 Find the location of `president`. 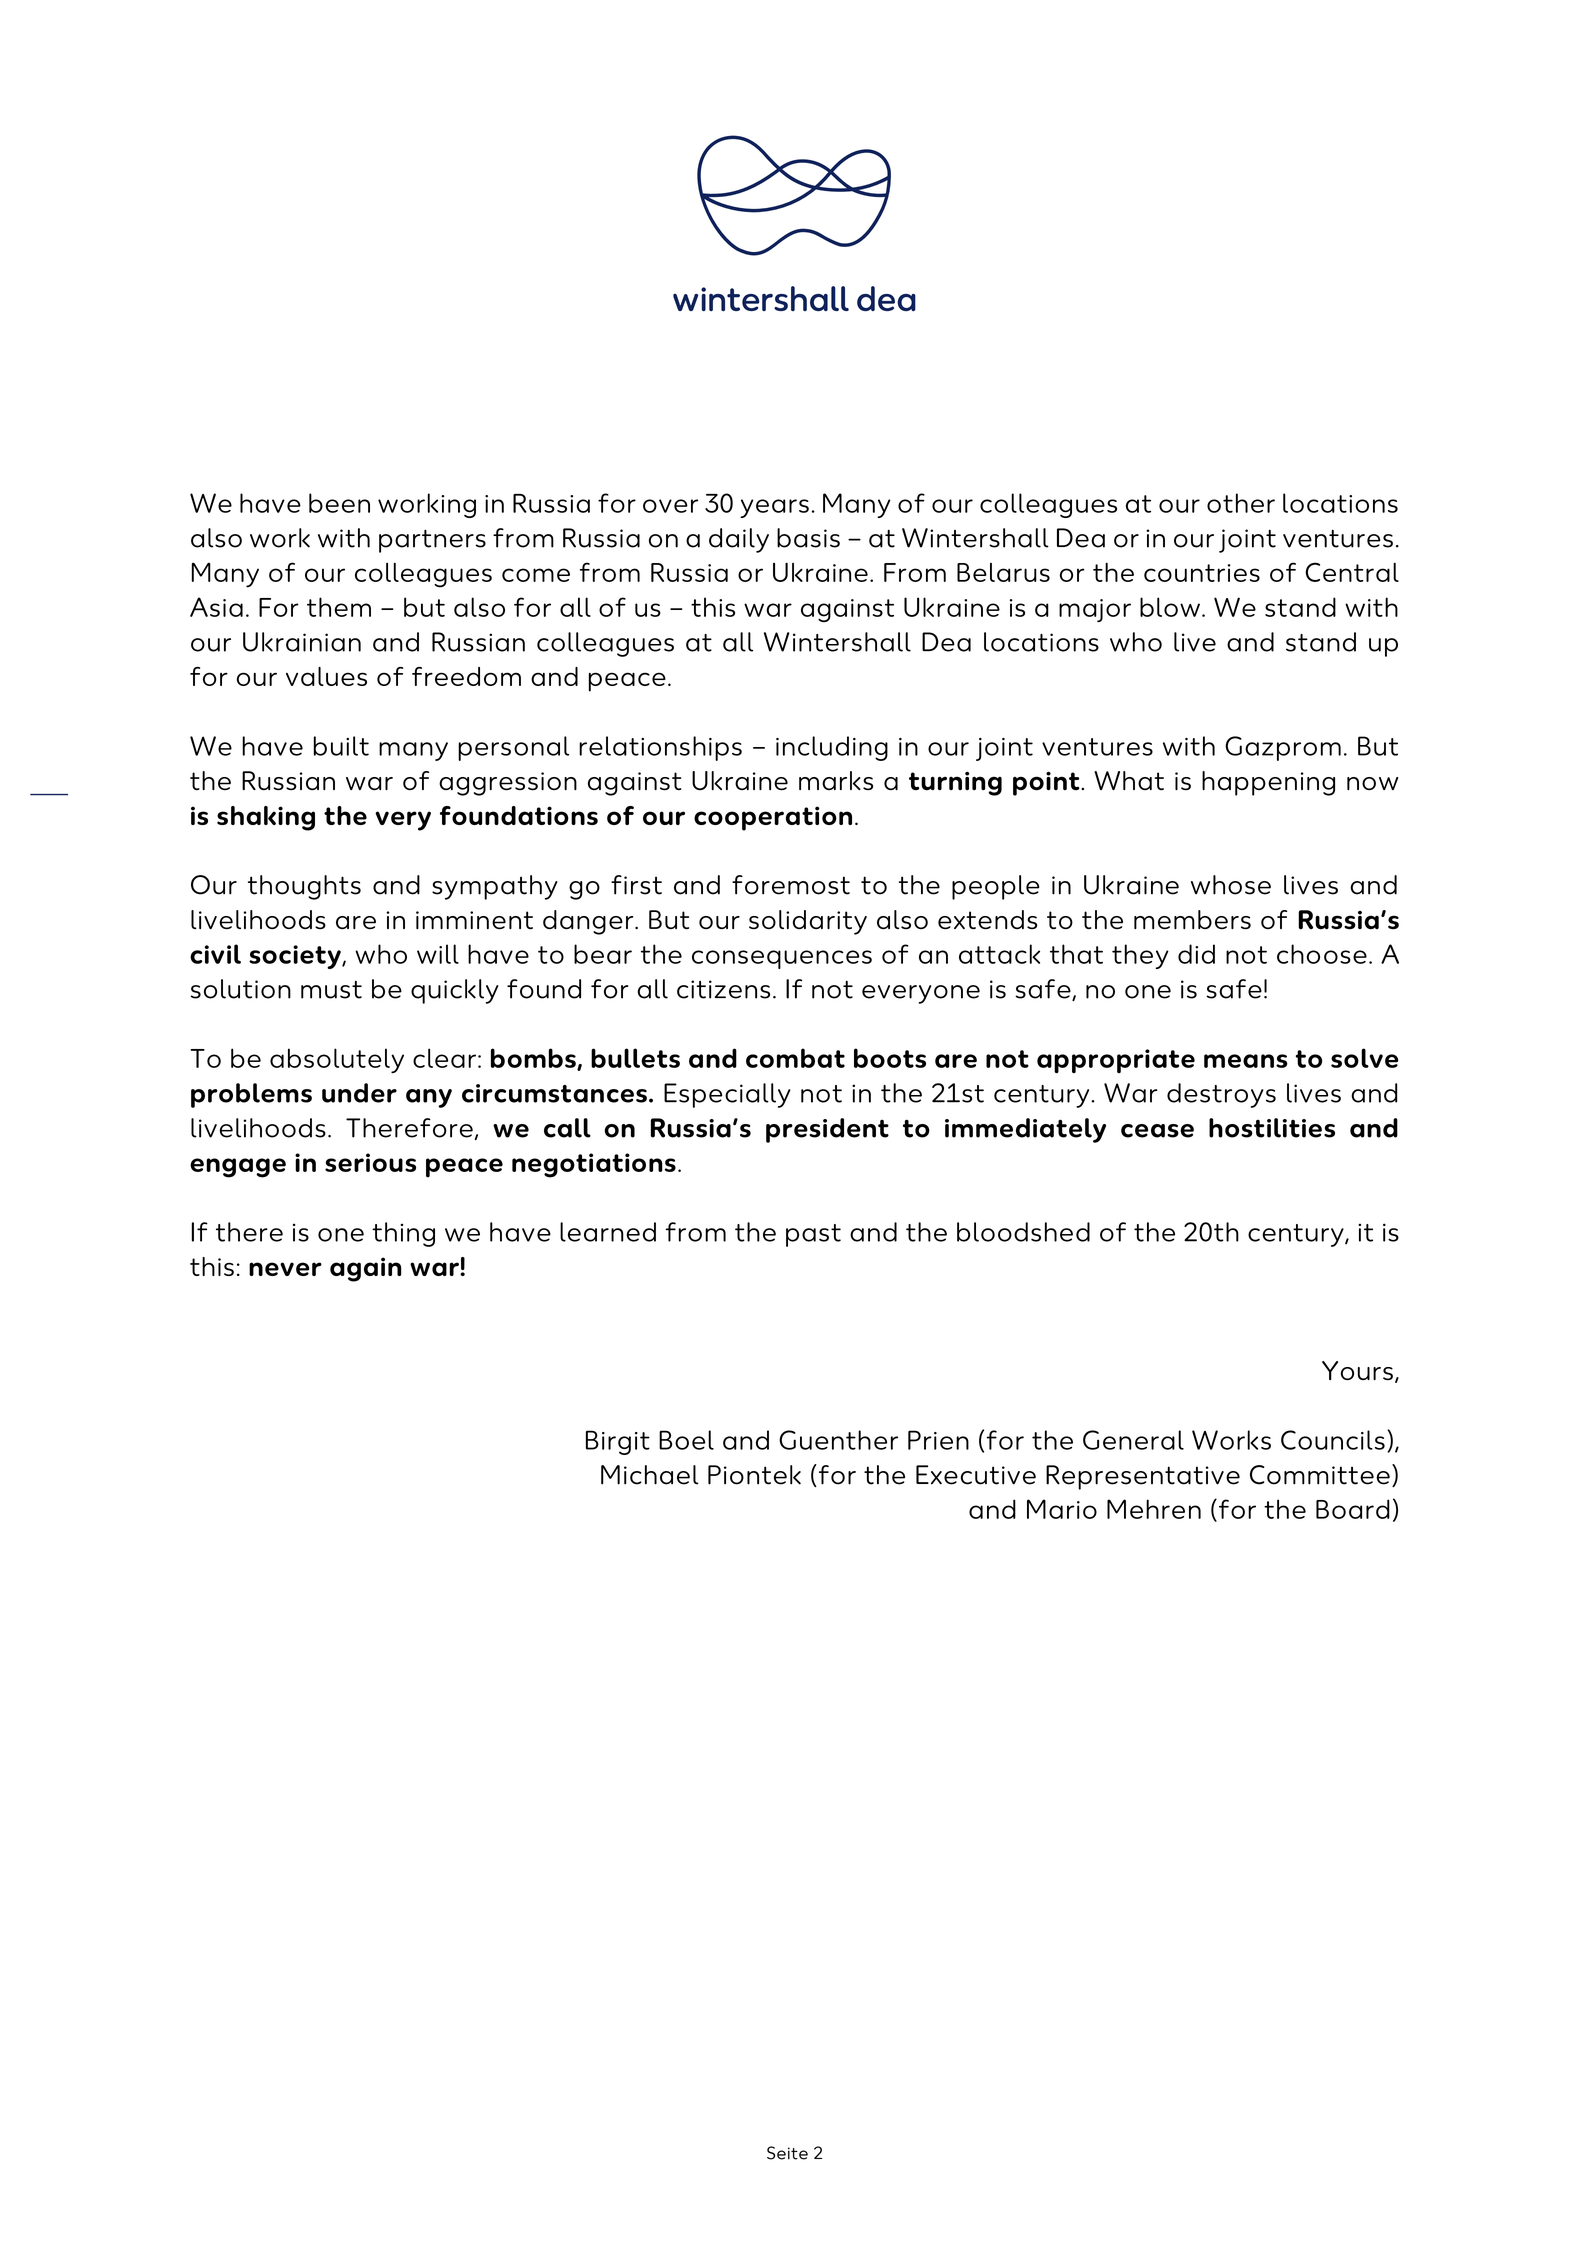

president is located at coordinates (827, 1130).
